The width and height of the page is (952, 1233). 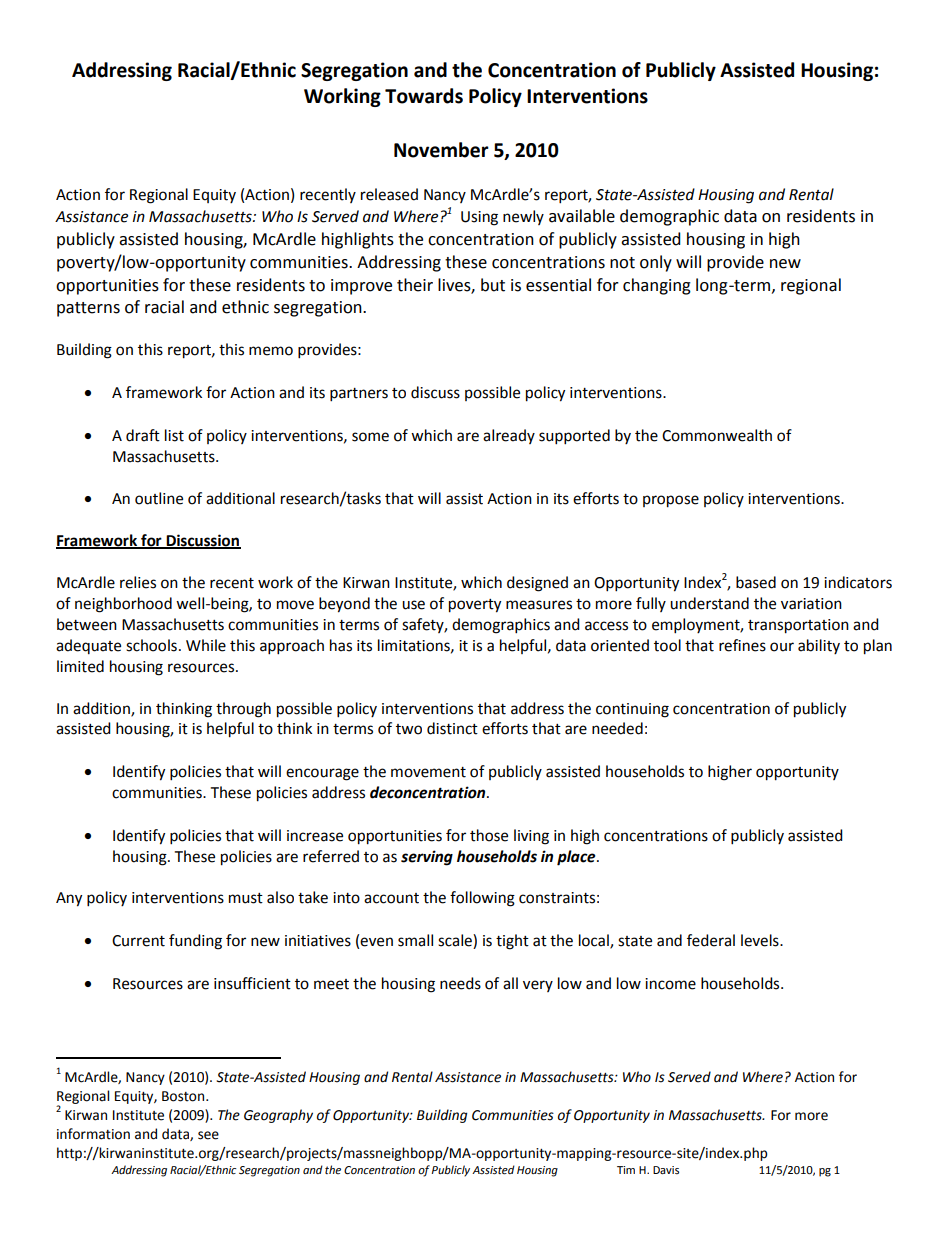 I want to click on needed, so click(x=617, y=728).
